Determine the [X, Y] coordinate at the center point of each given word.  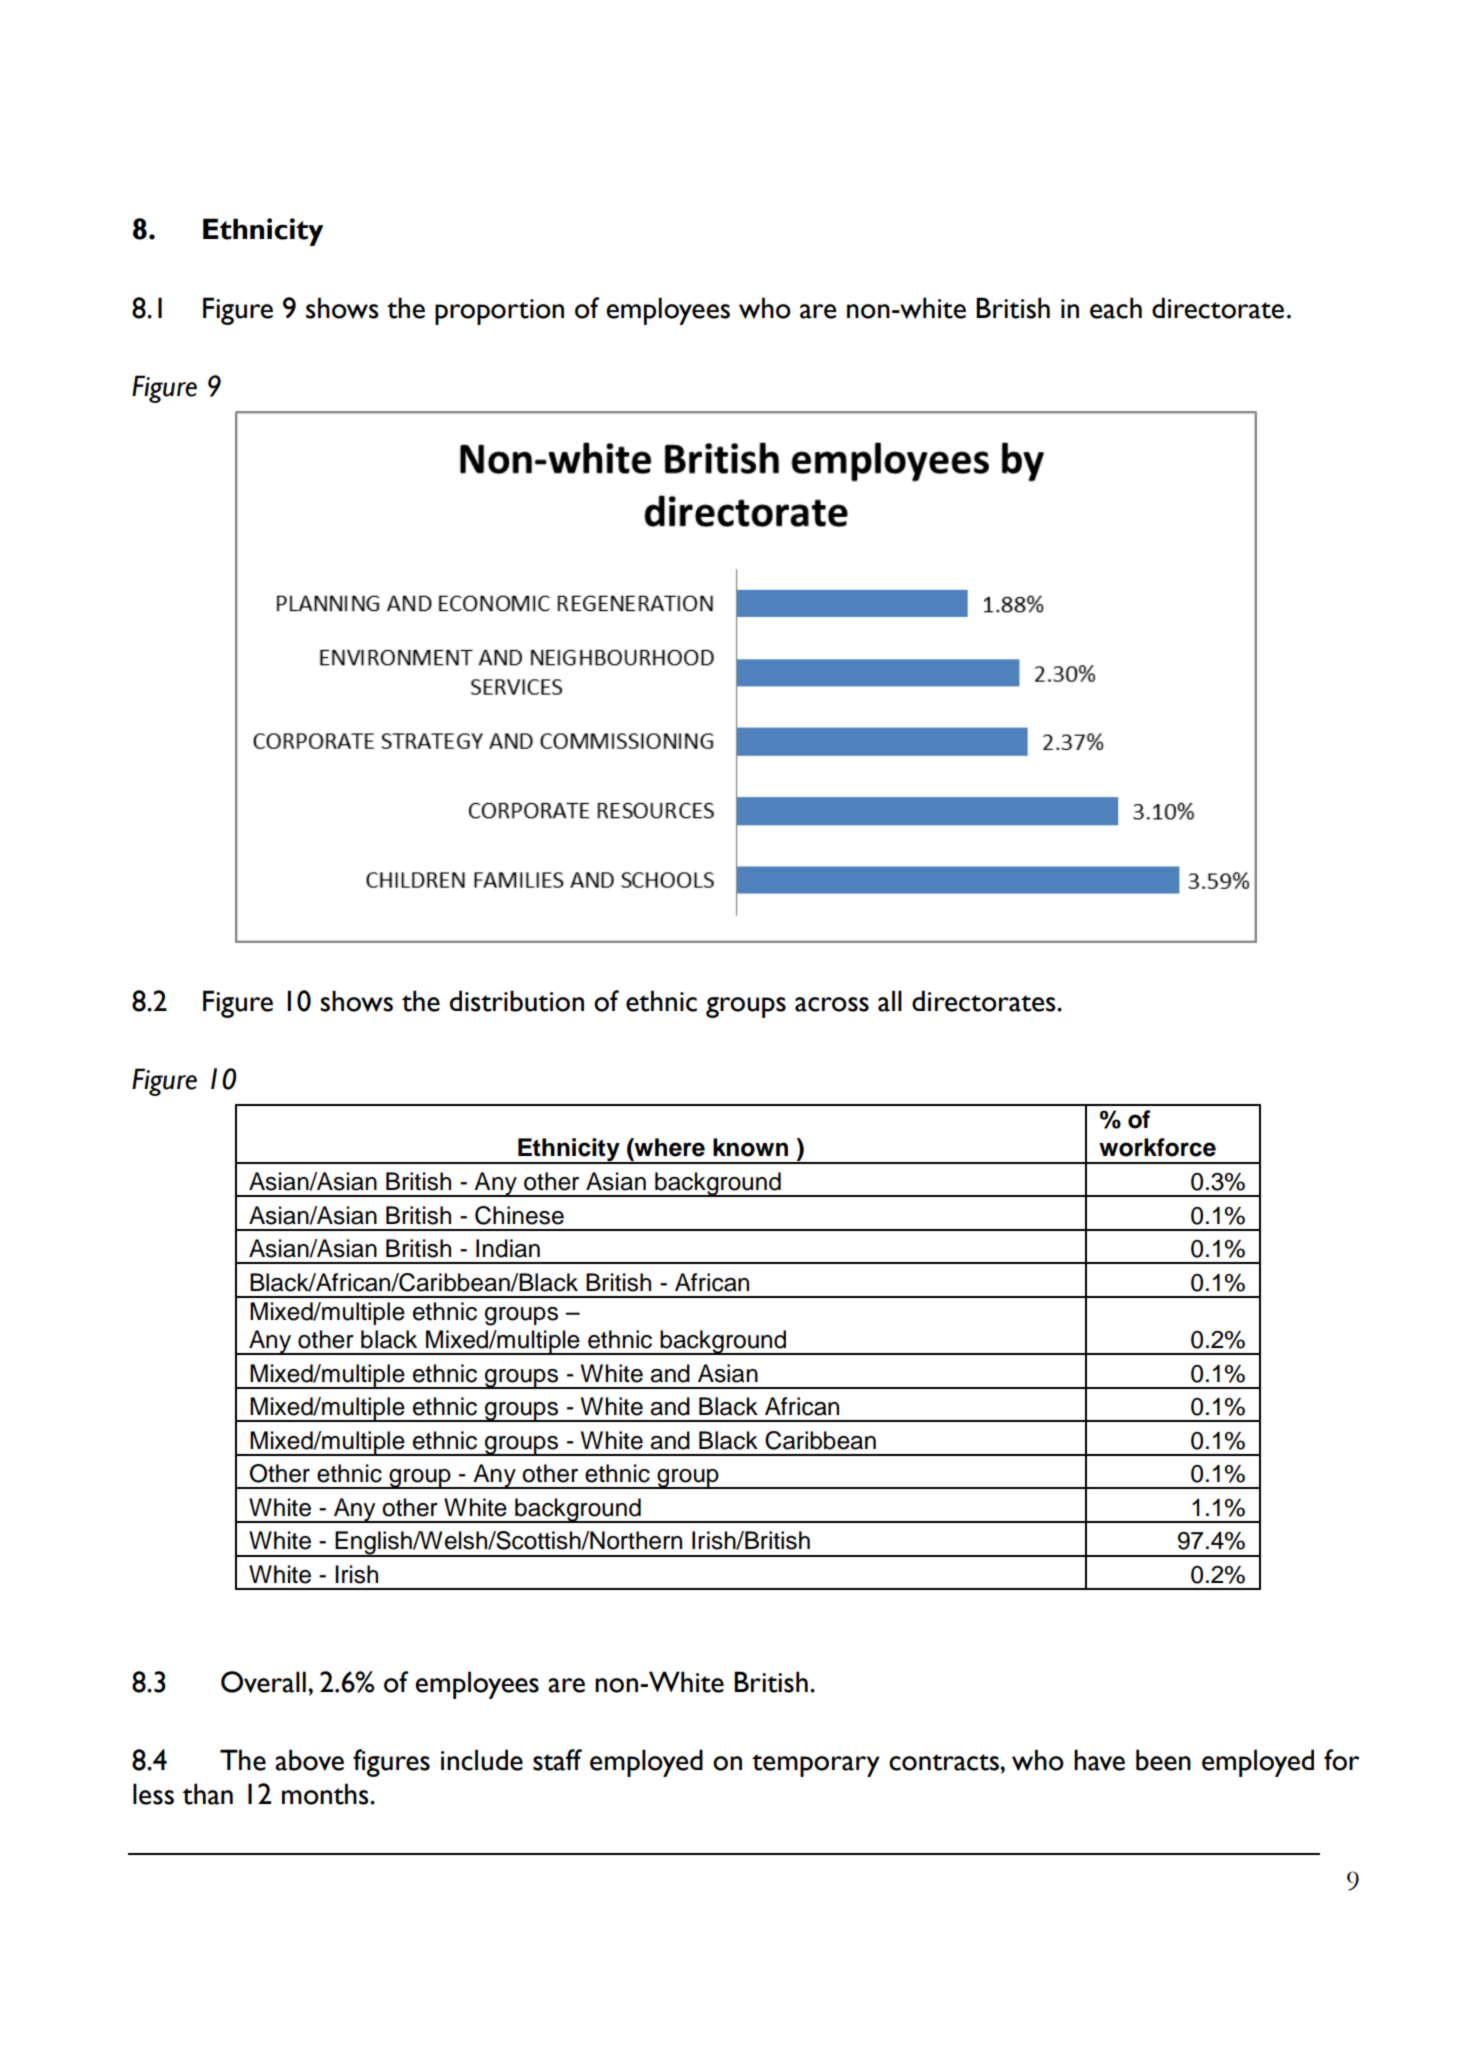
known [750, 1147]
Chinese [519, 1215]
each [1116, 308]
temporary [816, 1765]
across [832, 1004]
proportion [499, 312]
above [309, 1760]
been [1163, 1760]
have [1099, 1760]
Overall [263, 1682]
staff [557, 1760]
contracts [945, 1762]
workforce [1157, 1147]
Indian [508, 1248]
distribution [517, 1001]
